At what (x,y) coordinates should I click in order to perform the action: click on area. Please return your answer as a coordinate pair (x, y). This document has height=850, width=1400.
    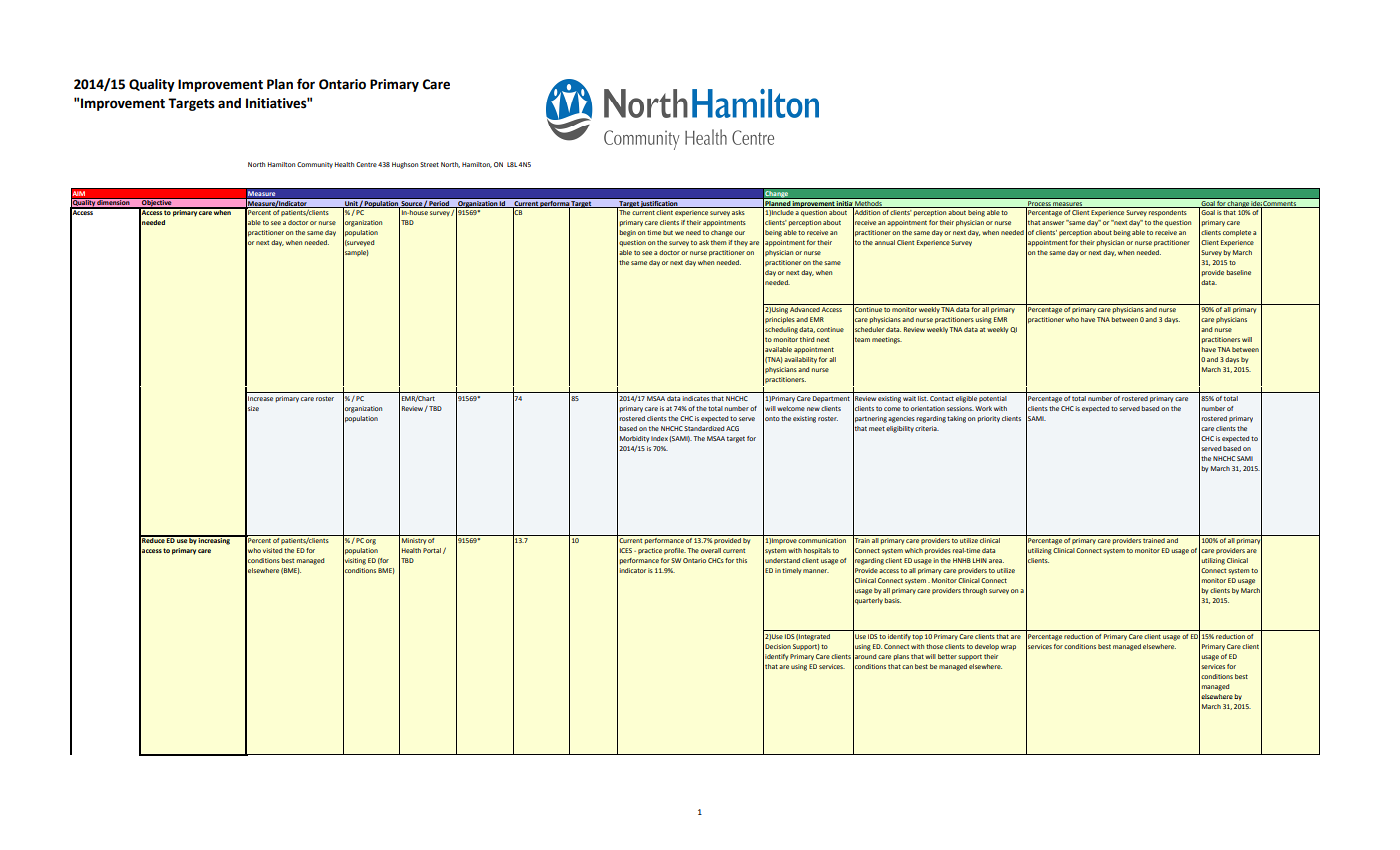
    Looking at the image, I should click on (996, 561).
